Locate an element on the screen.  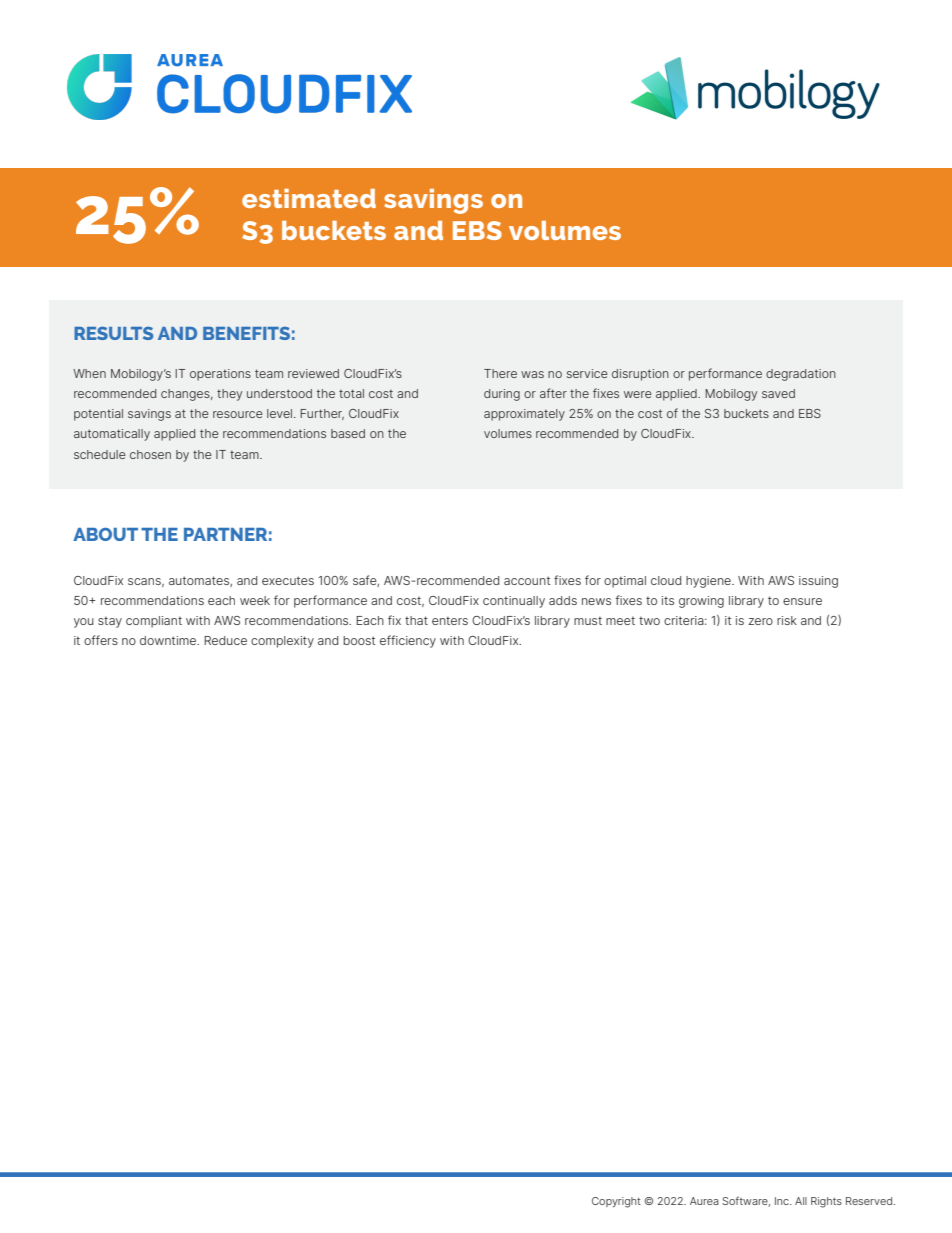
Aurea is located at coordinates (704, 1201).
